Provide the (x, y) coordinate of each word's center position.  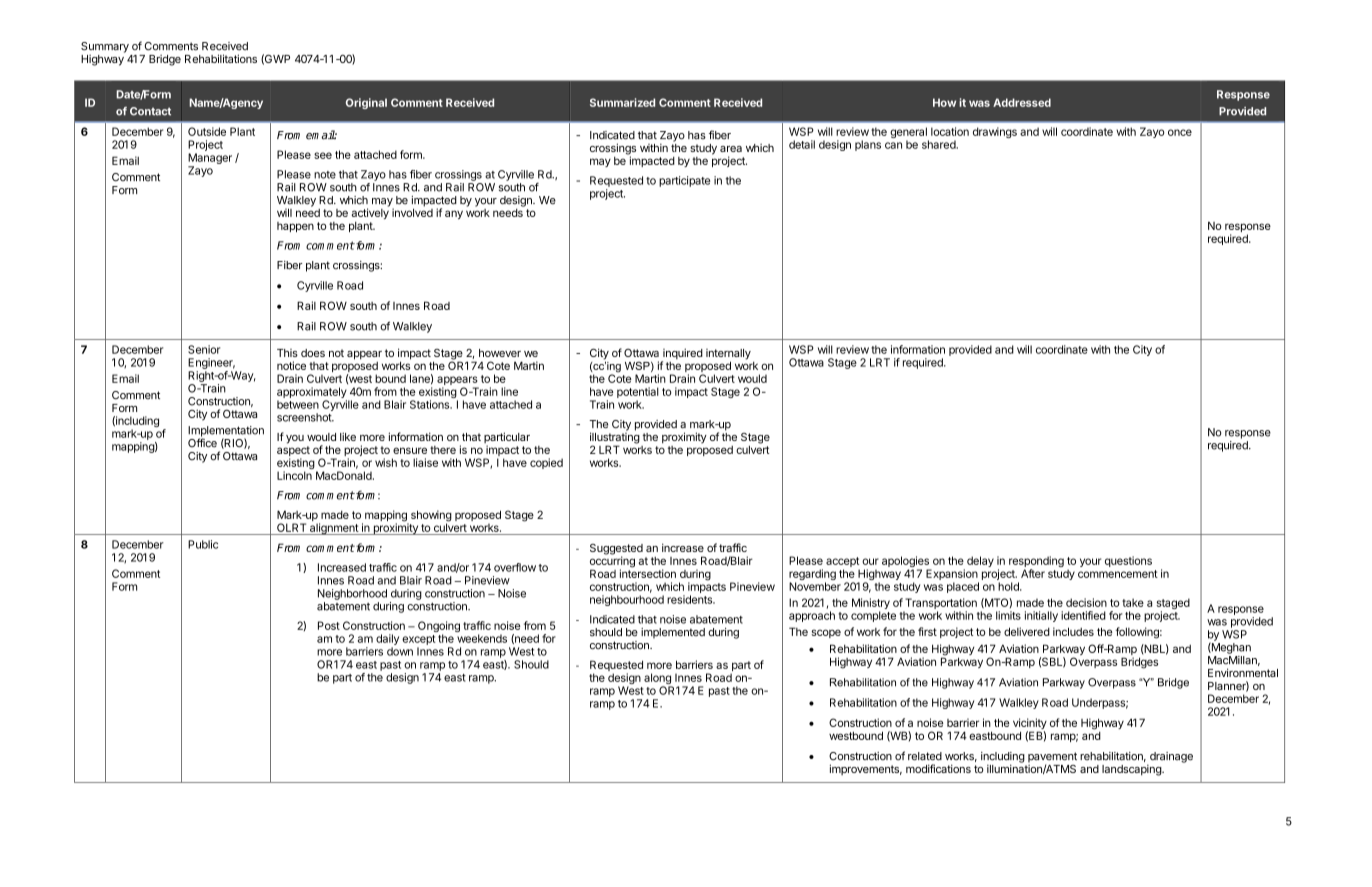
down (400, 651)
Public (203, 544)
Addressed (1022, 102)
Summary (105, 47)
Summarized (622, 102)
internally (728, 355)
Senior (204, 349)
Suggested (616, 550)
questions (1128, 561)
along (658, 680)
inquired (682, 355)
